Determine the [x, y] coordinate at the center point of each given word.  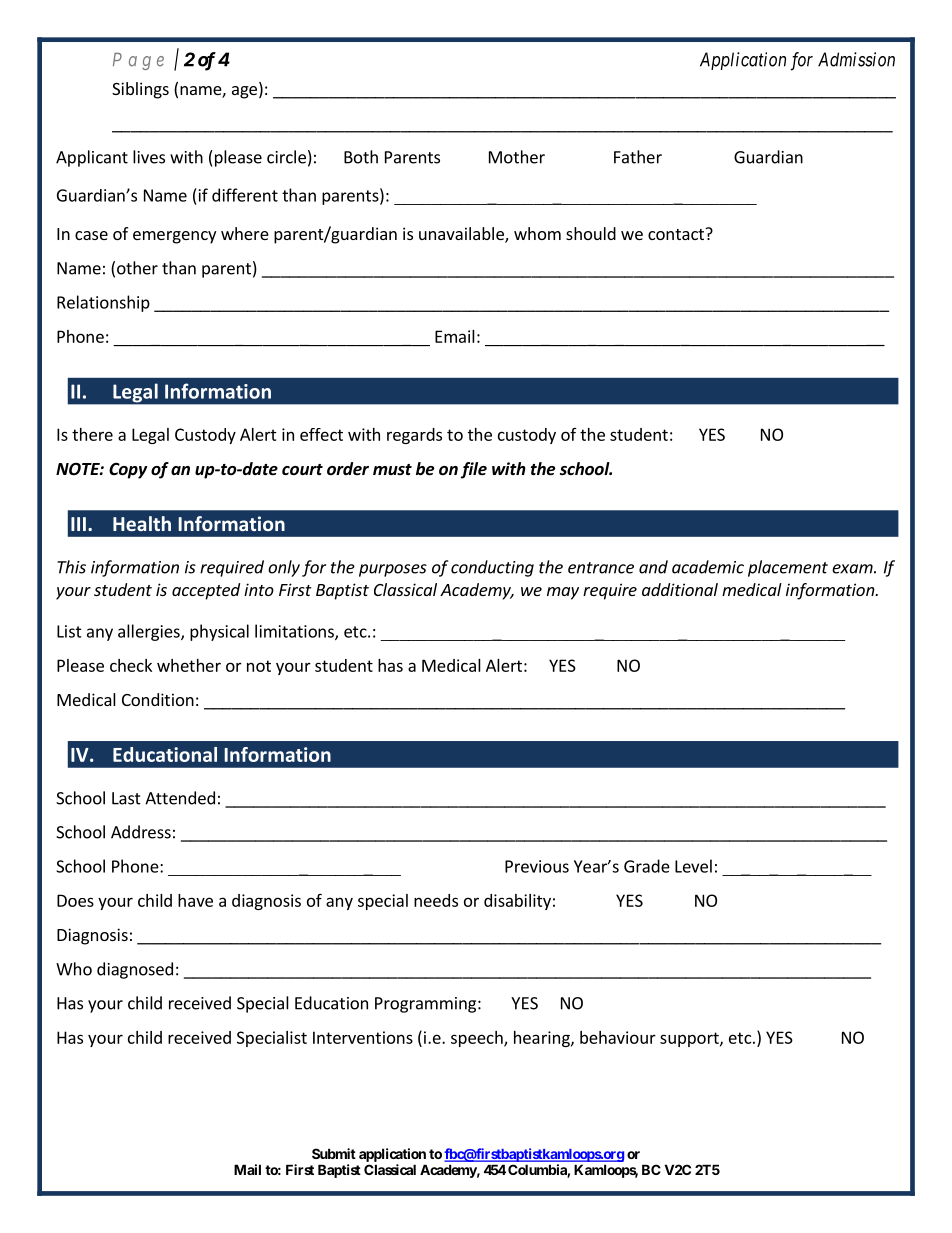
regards [414, 436]
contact [677, 234]
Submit [334, 1153]
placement [788, 568]
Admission [856, 59]
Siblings [140, 90]
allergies [150, 632]
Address [141, 832]
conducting [492, 568]
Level [693, 866]
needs [436, 900]
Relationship [103, 303]
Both [361, 157]
